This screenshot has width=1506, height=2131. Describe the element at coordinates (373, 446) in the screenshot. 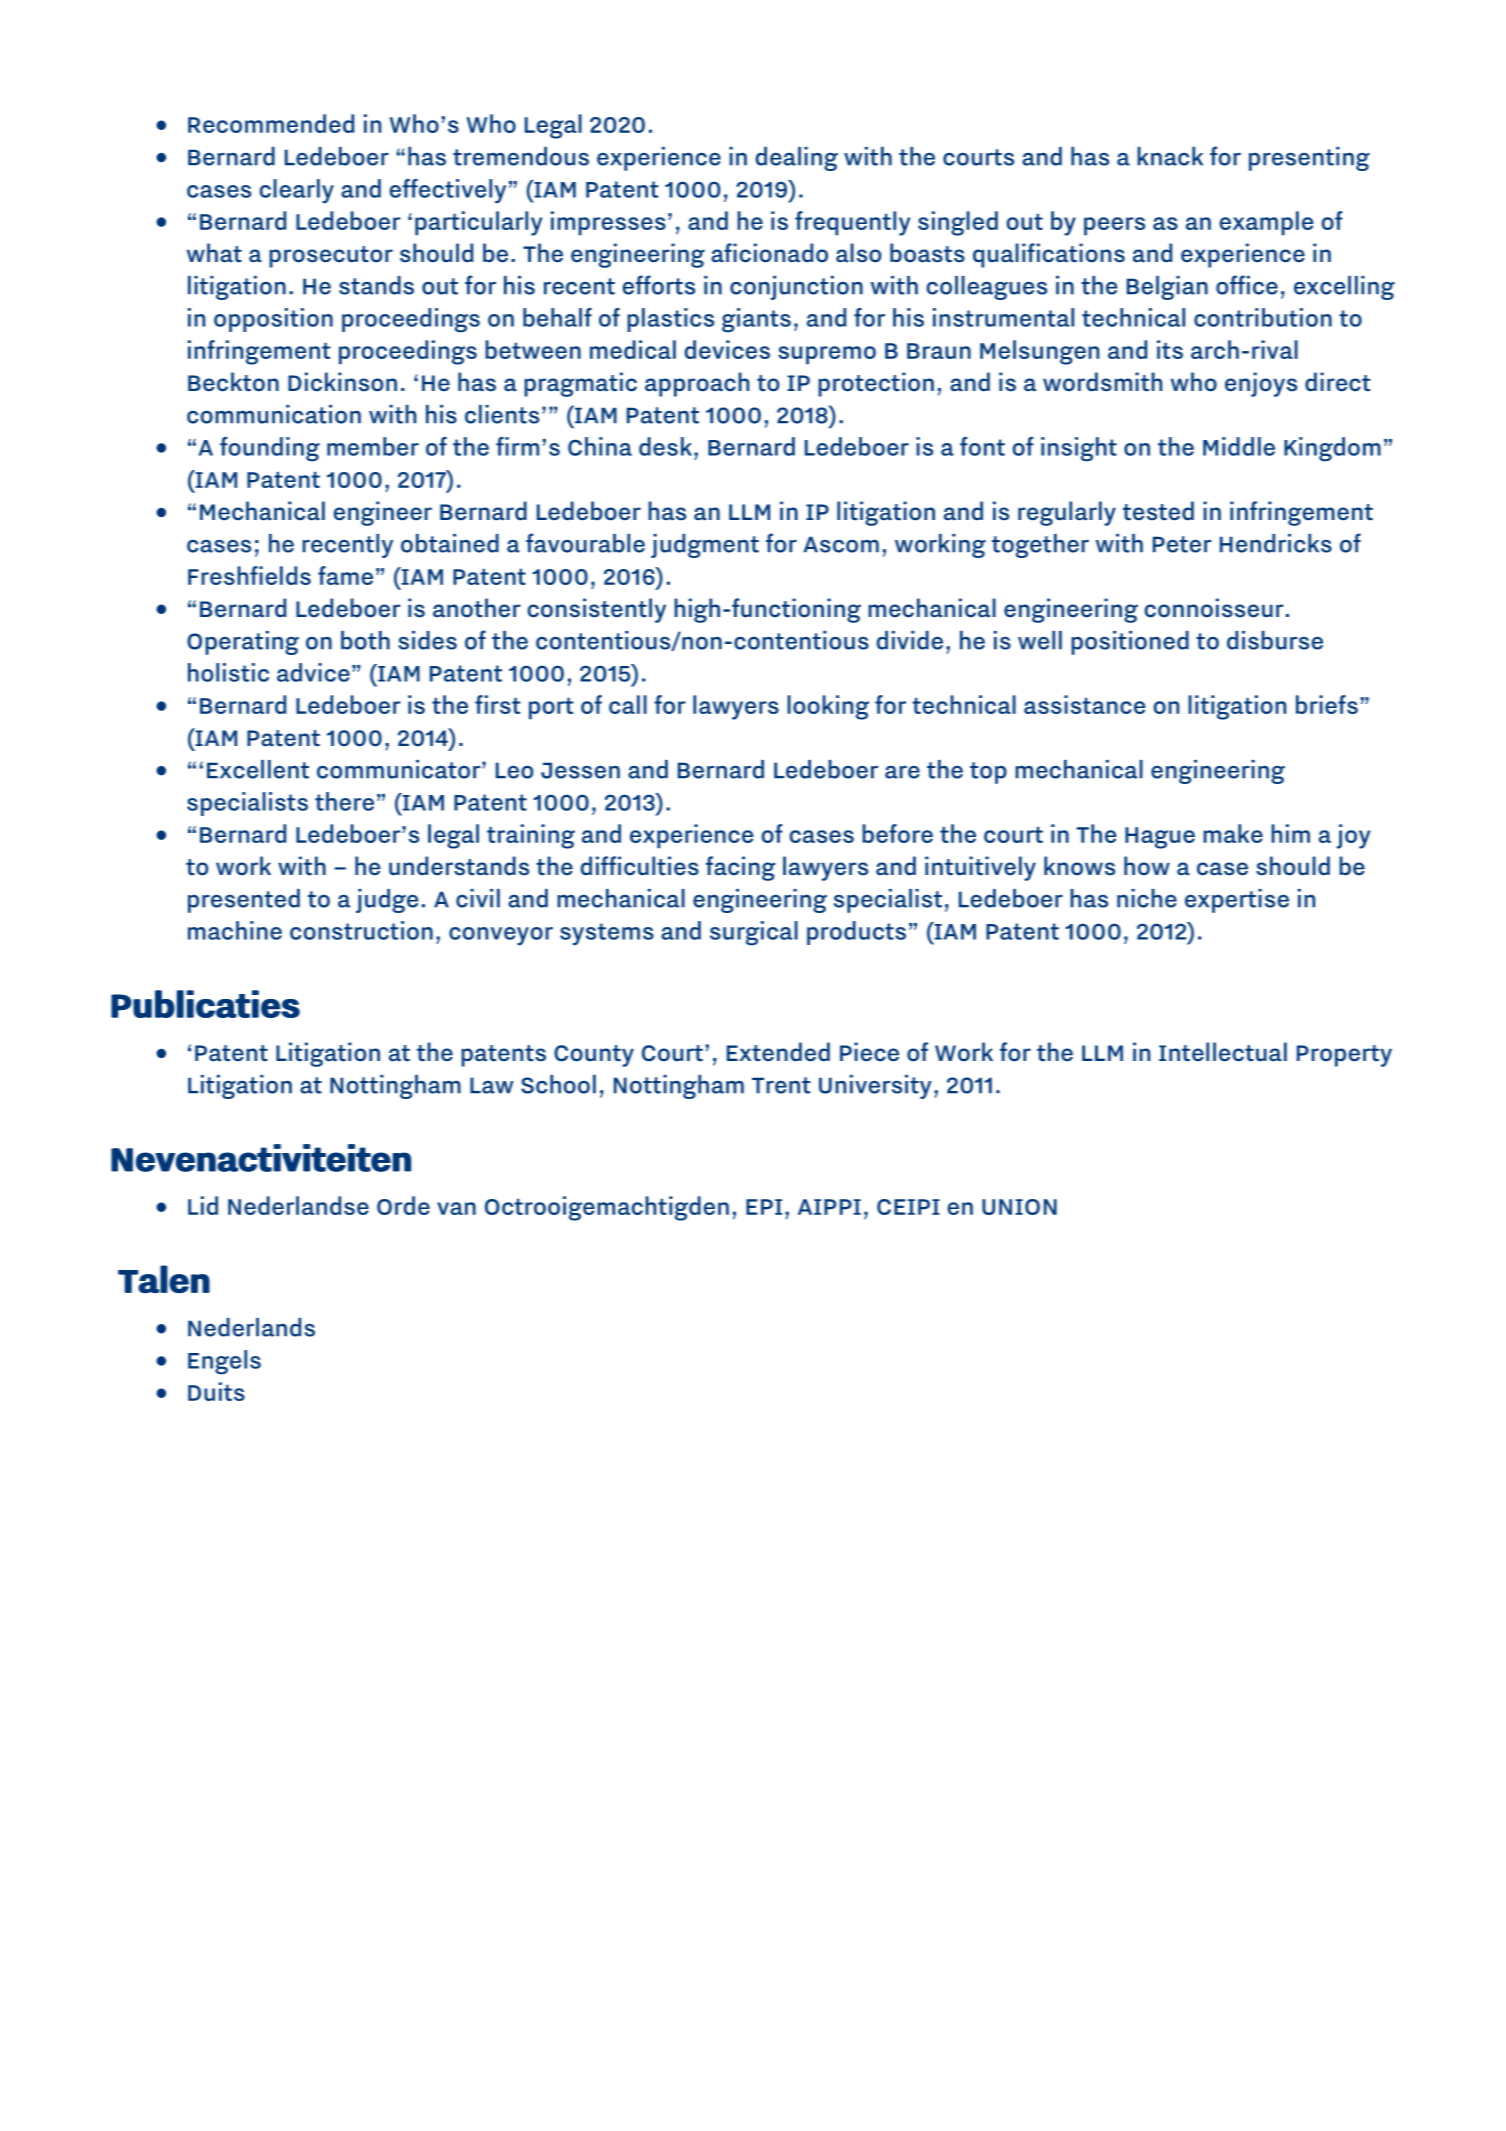

I see `member` at that location.
